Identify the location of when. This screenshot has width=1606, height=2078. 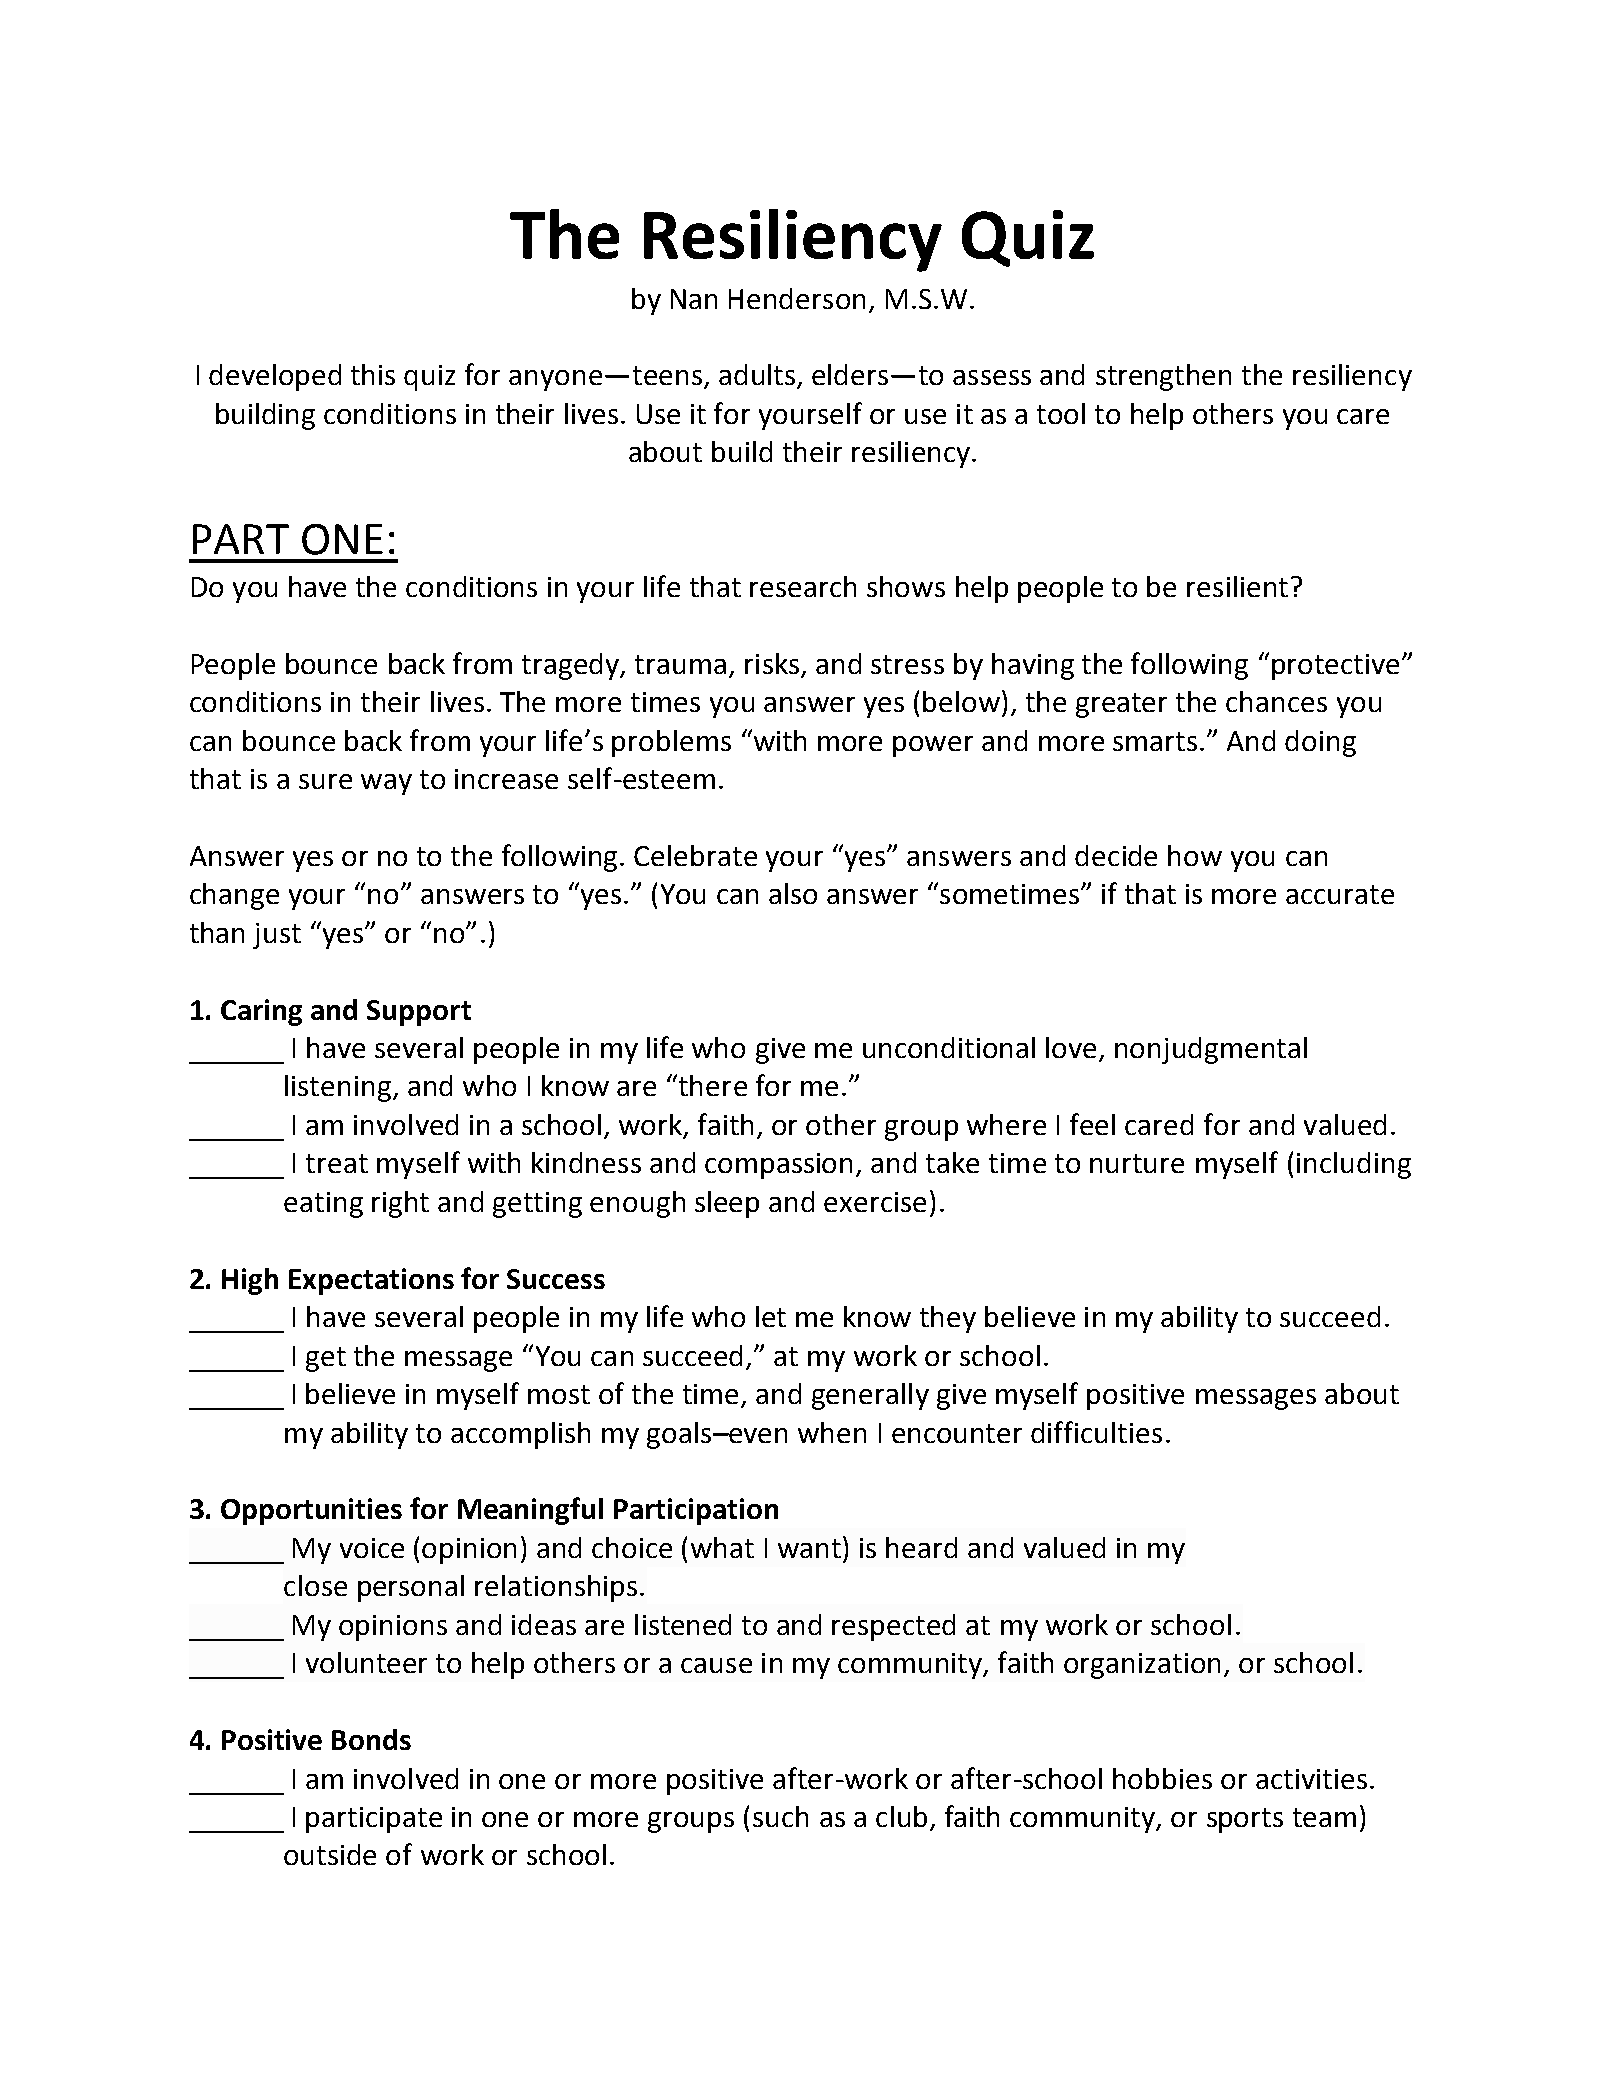
(832, 1432).
